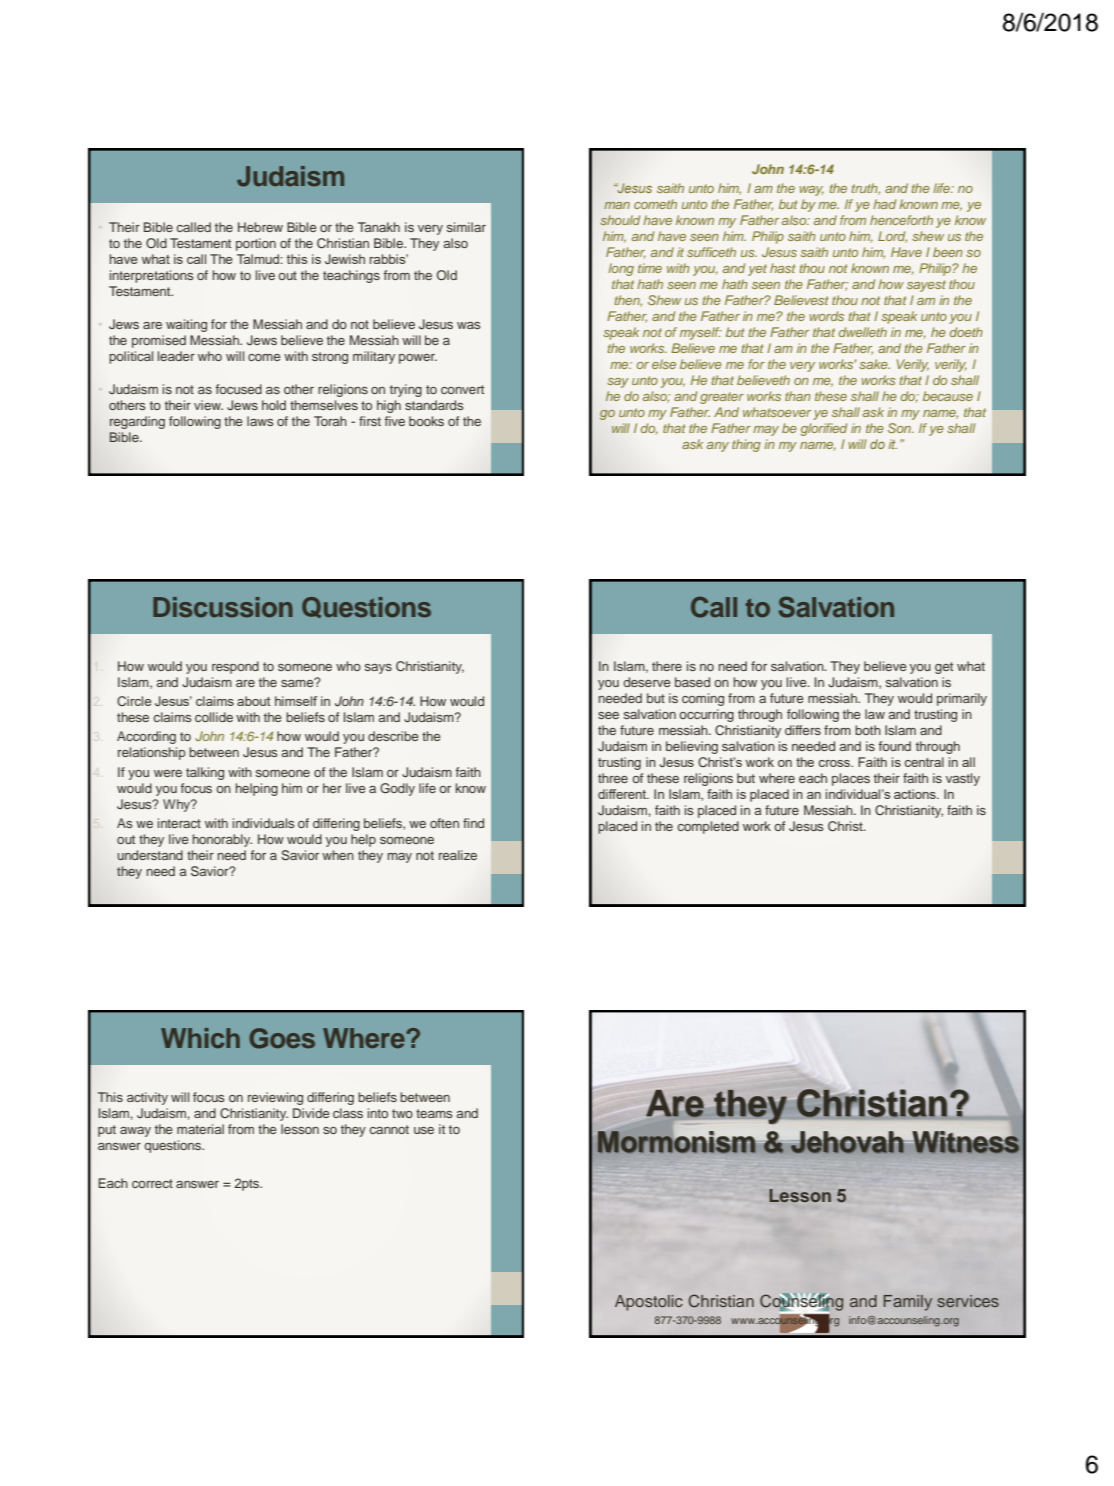 Image resolution: width=1114 pixels, height=1486 pixels. What do you see at coordinates (256, 244) in the document?
I see `portion` at bounding box center [256, 244].
